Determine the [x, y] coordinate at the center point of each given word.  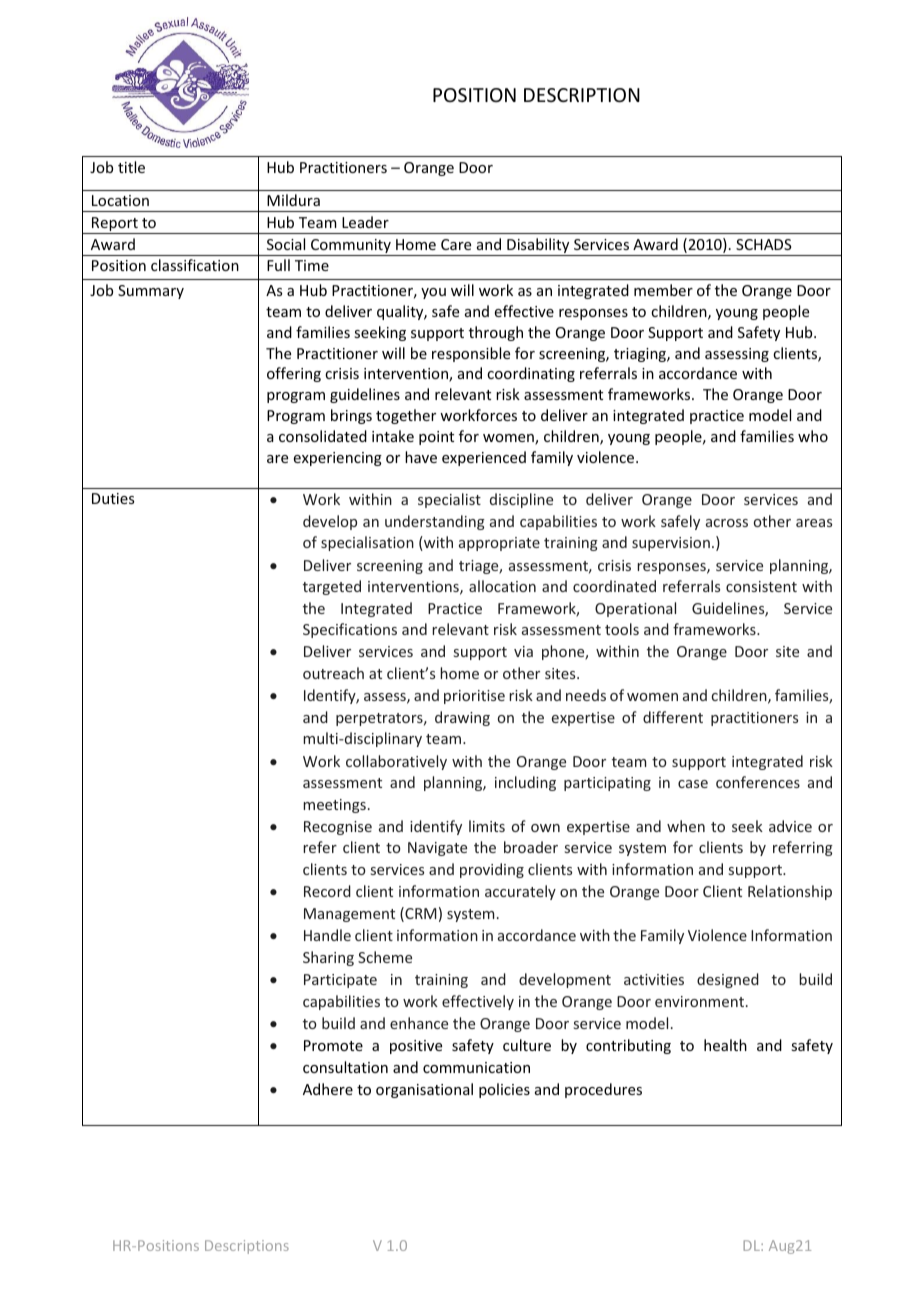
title [131, 167]
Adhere [328, 1089]
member [663, 290]
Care [456, 244]
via [523, 651]
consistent [761, 586]
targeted [332, 587]
